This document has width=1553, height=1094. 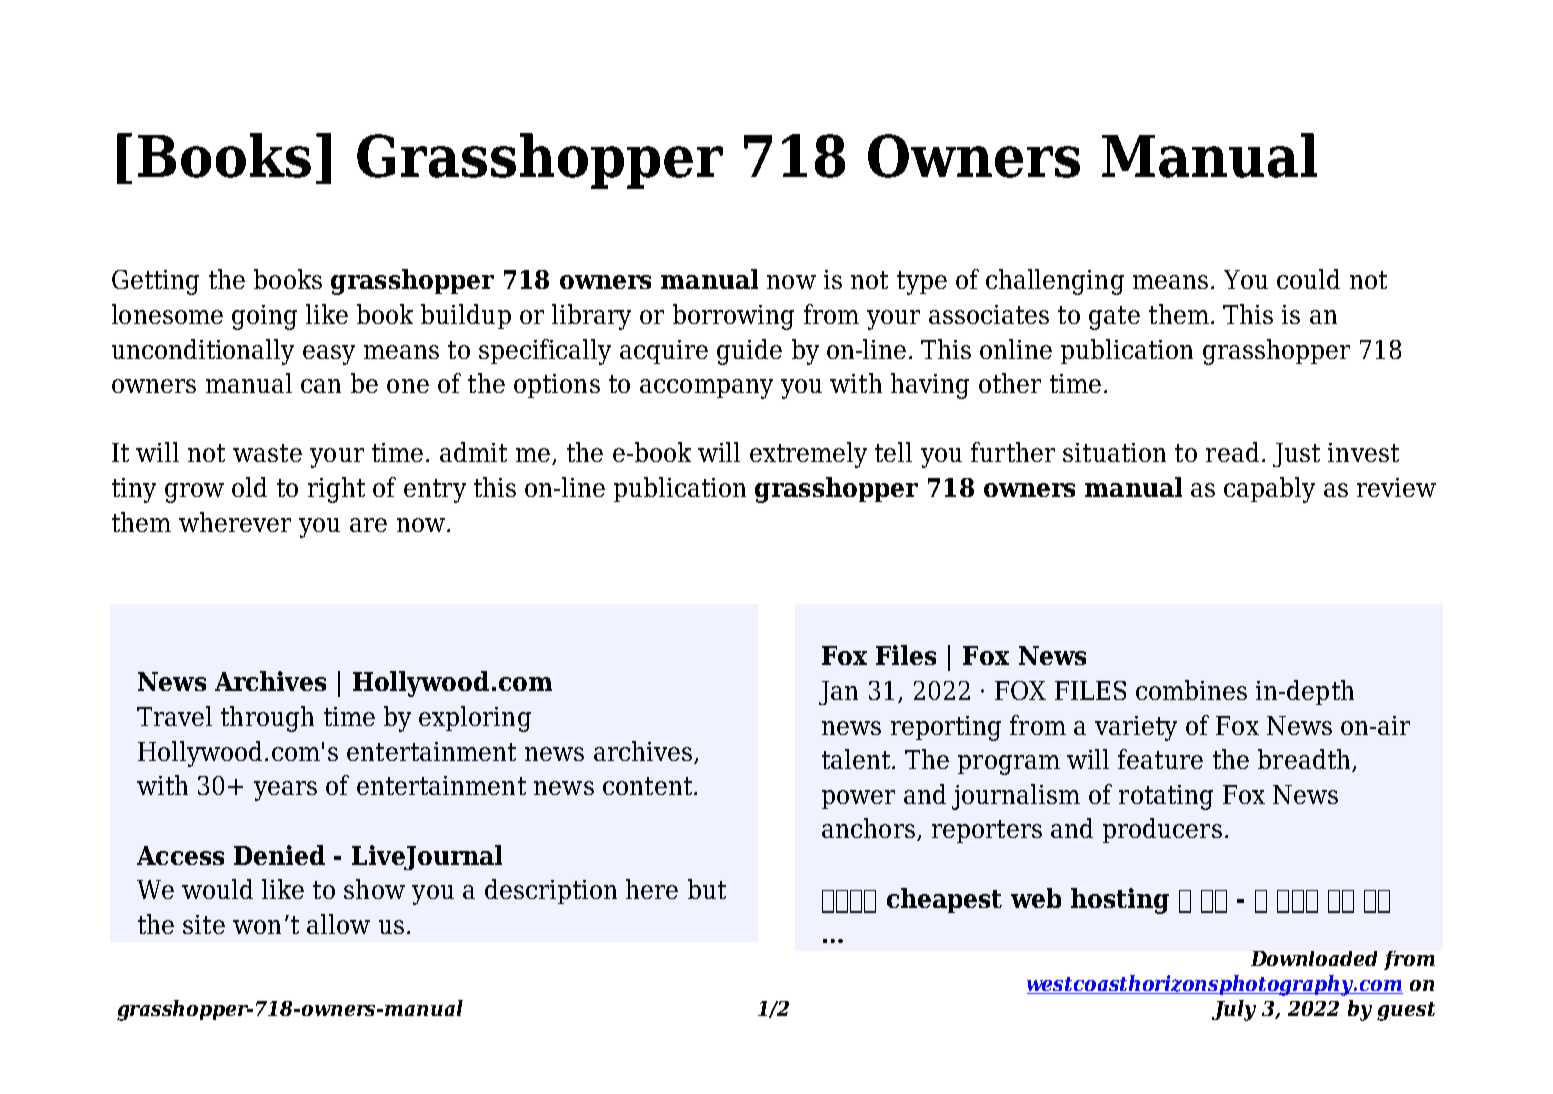 What do you see at coordinates (338, 924) in the document?
I see `allow` at bounding box center [338, 924].
